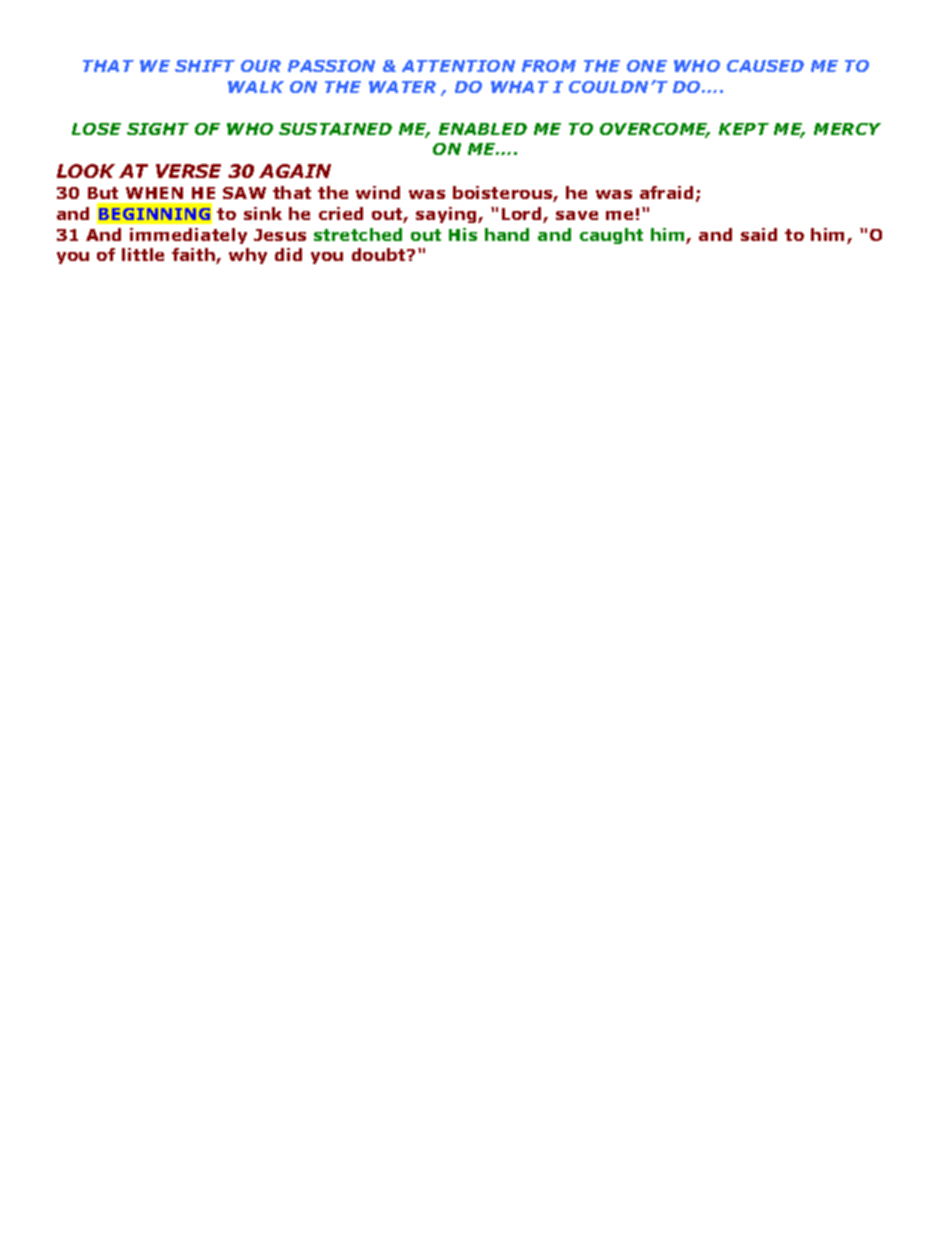  Describe the element at coordinates (655, 130) in the image. I see `OVERCOME` at that location.
